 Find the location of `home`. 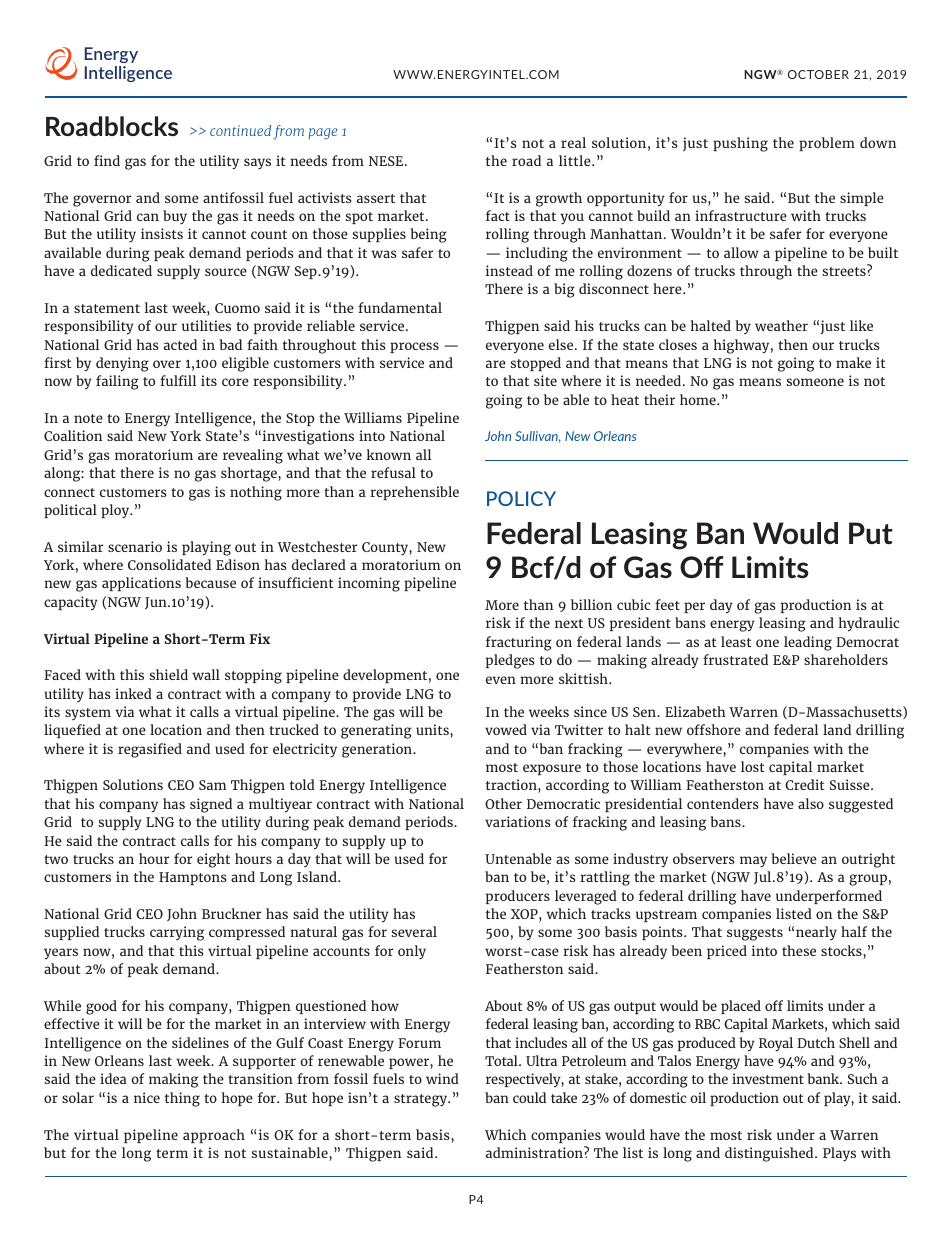

home is located at coordinates (699, 399).
